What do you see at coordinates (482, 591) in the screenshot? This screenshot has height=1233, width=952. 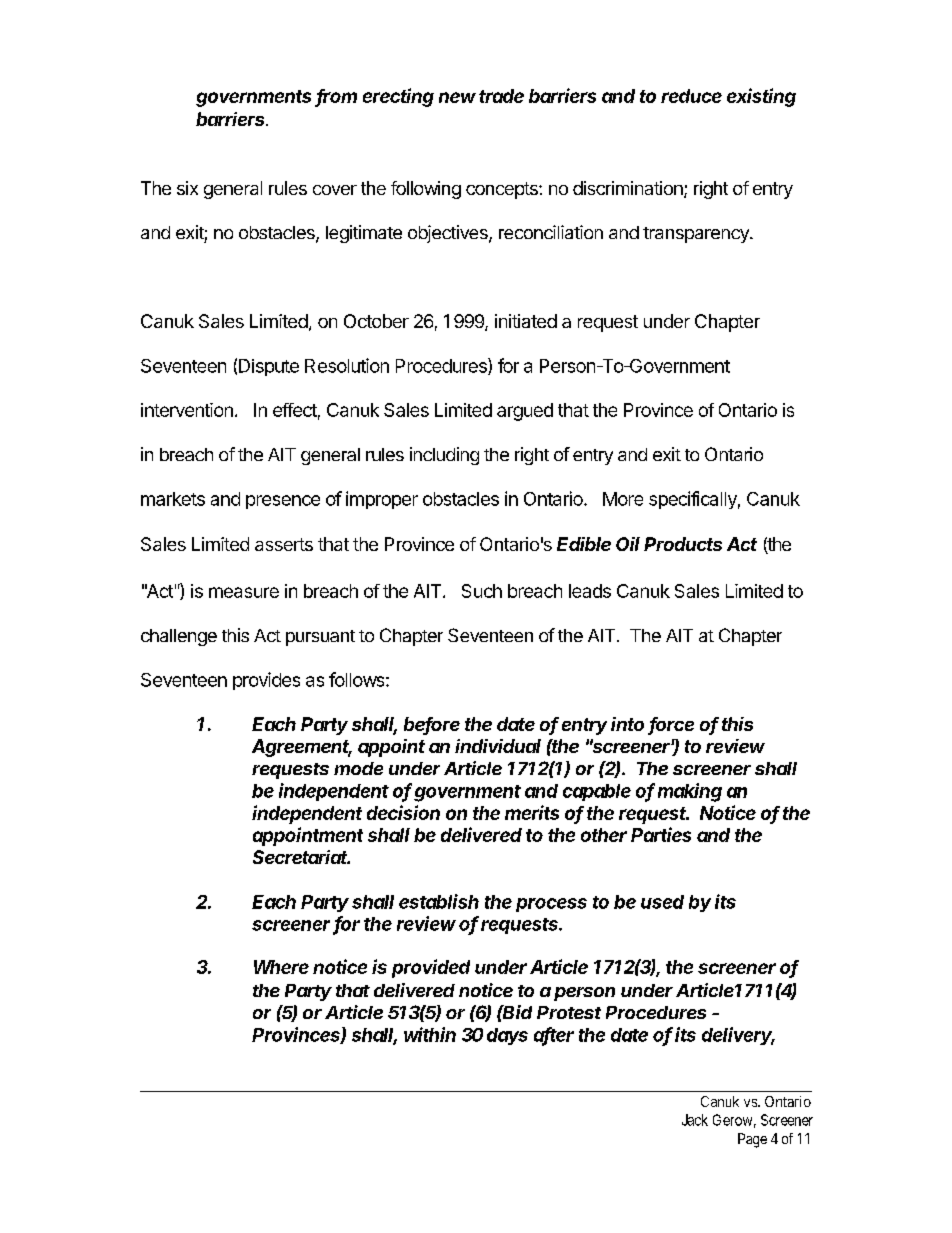 I see `Such` at bounding box center [482, 591].
